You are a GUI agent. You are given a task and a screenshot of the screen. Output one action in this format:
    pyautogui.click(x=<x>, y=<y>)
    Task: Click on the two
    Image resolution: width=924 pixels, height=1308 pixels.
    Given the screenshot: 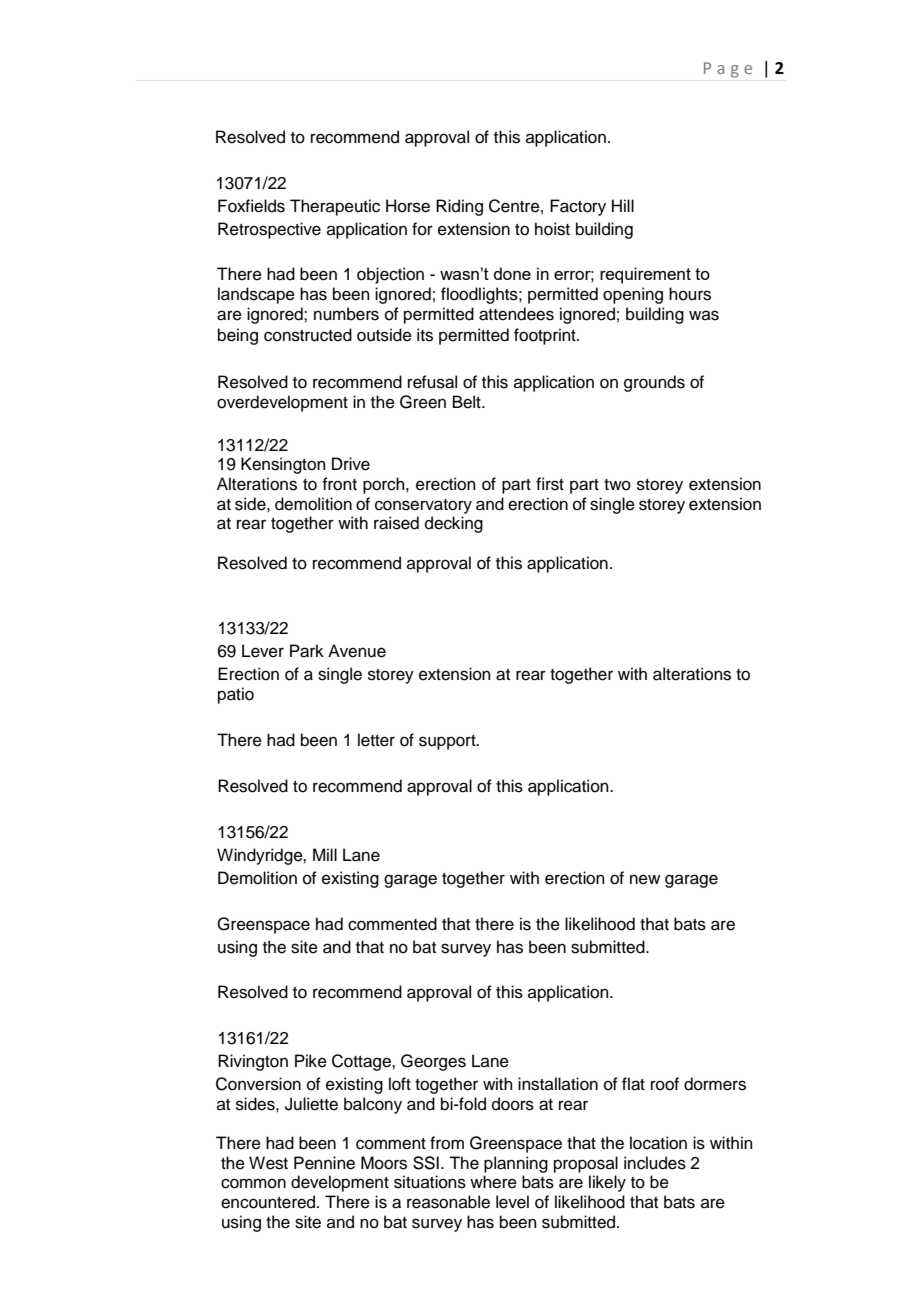 What is the action you would take?
    pyautogui.click(x=617, y=485)
